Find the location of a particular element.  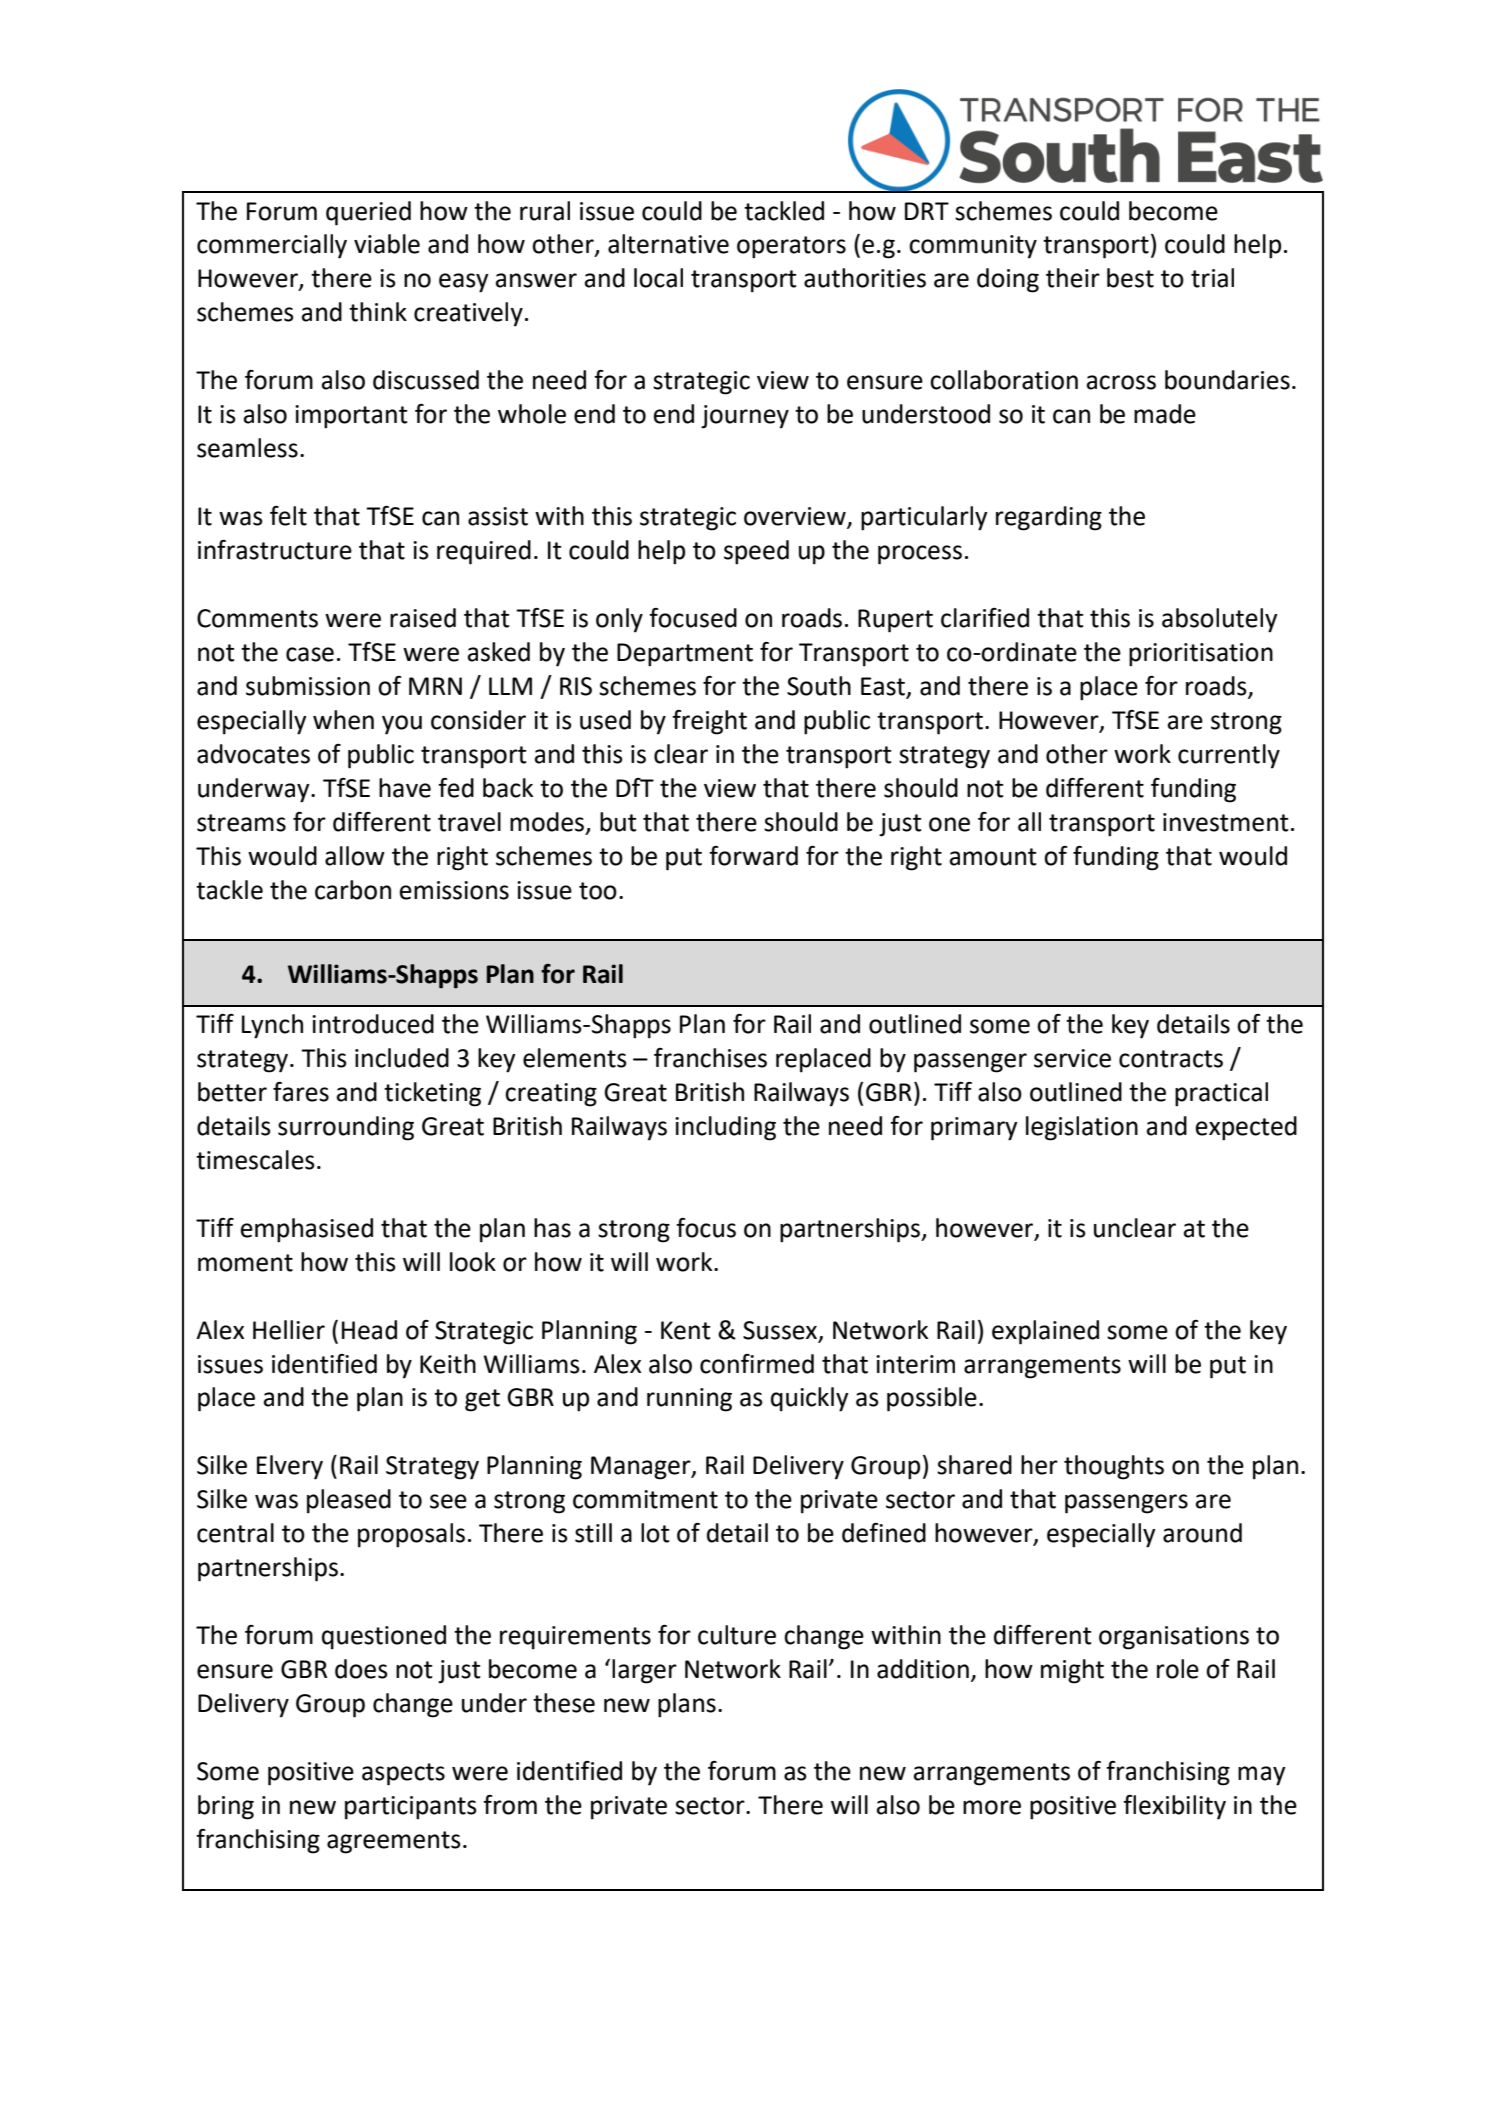

have is located at coordinates (405, 788).
